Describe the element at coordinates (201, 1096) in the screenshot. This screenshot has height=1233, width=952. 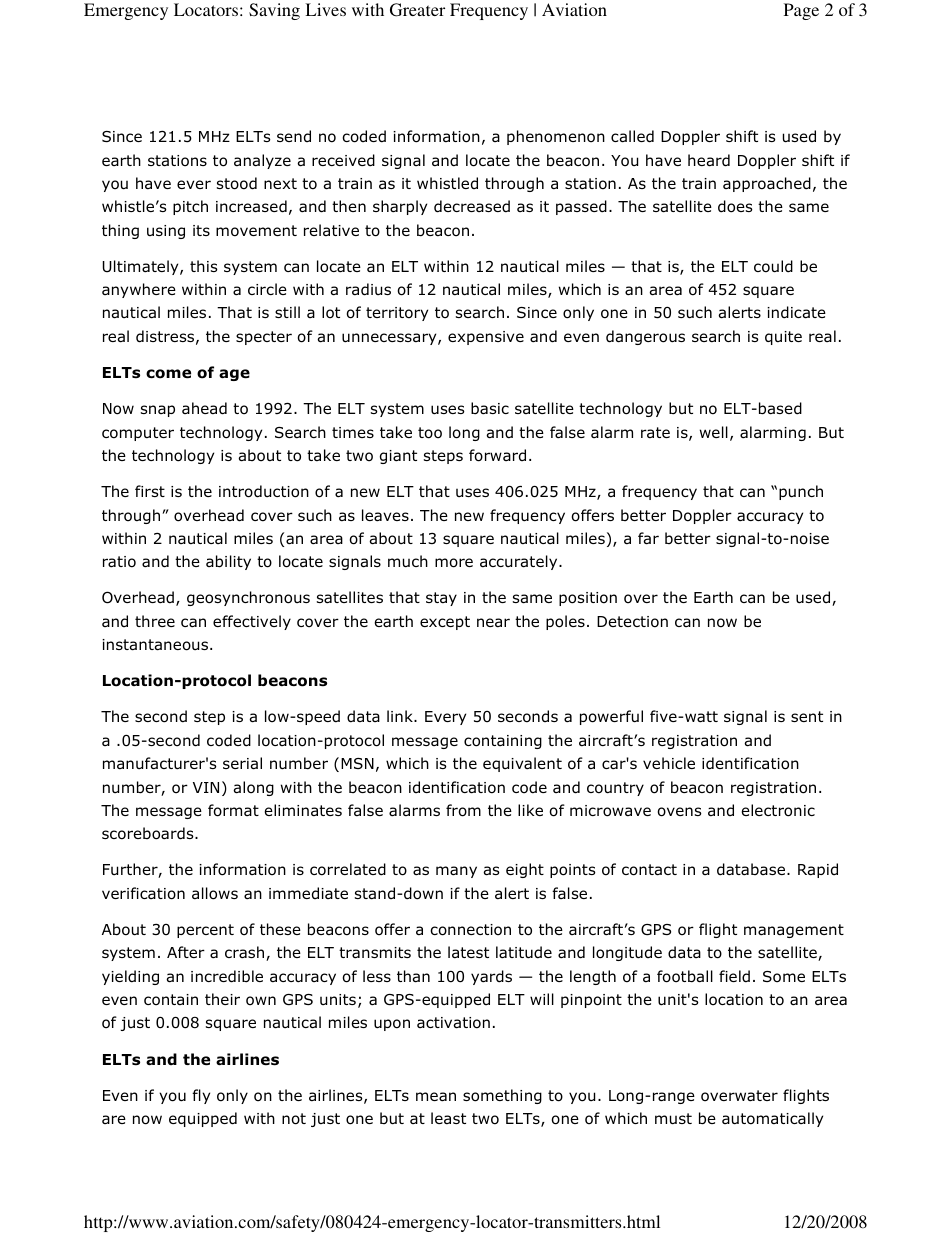
I see `fly` at that location.
